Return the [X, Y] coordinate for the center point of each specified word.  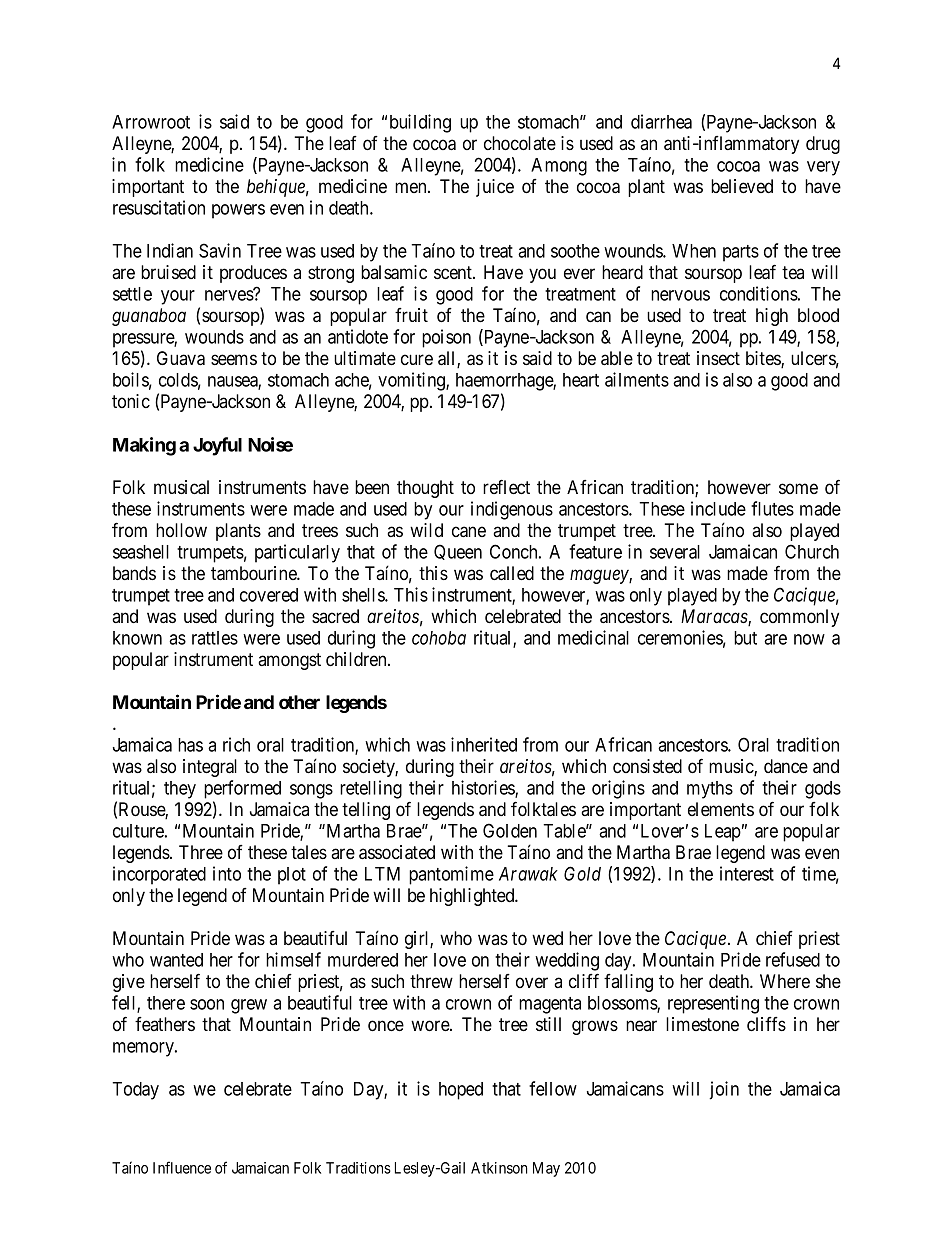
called [512, 573]
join [724, 1090]
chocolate [520, 143]
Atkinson [499, 1168]
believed [742, 186]
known [137, 638]
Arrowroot [151, 122]
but [745, 638]
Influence [182, 1167]
